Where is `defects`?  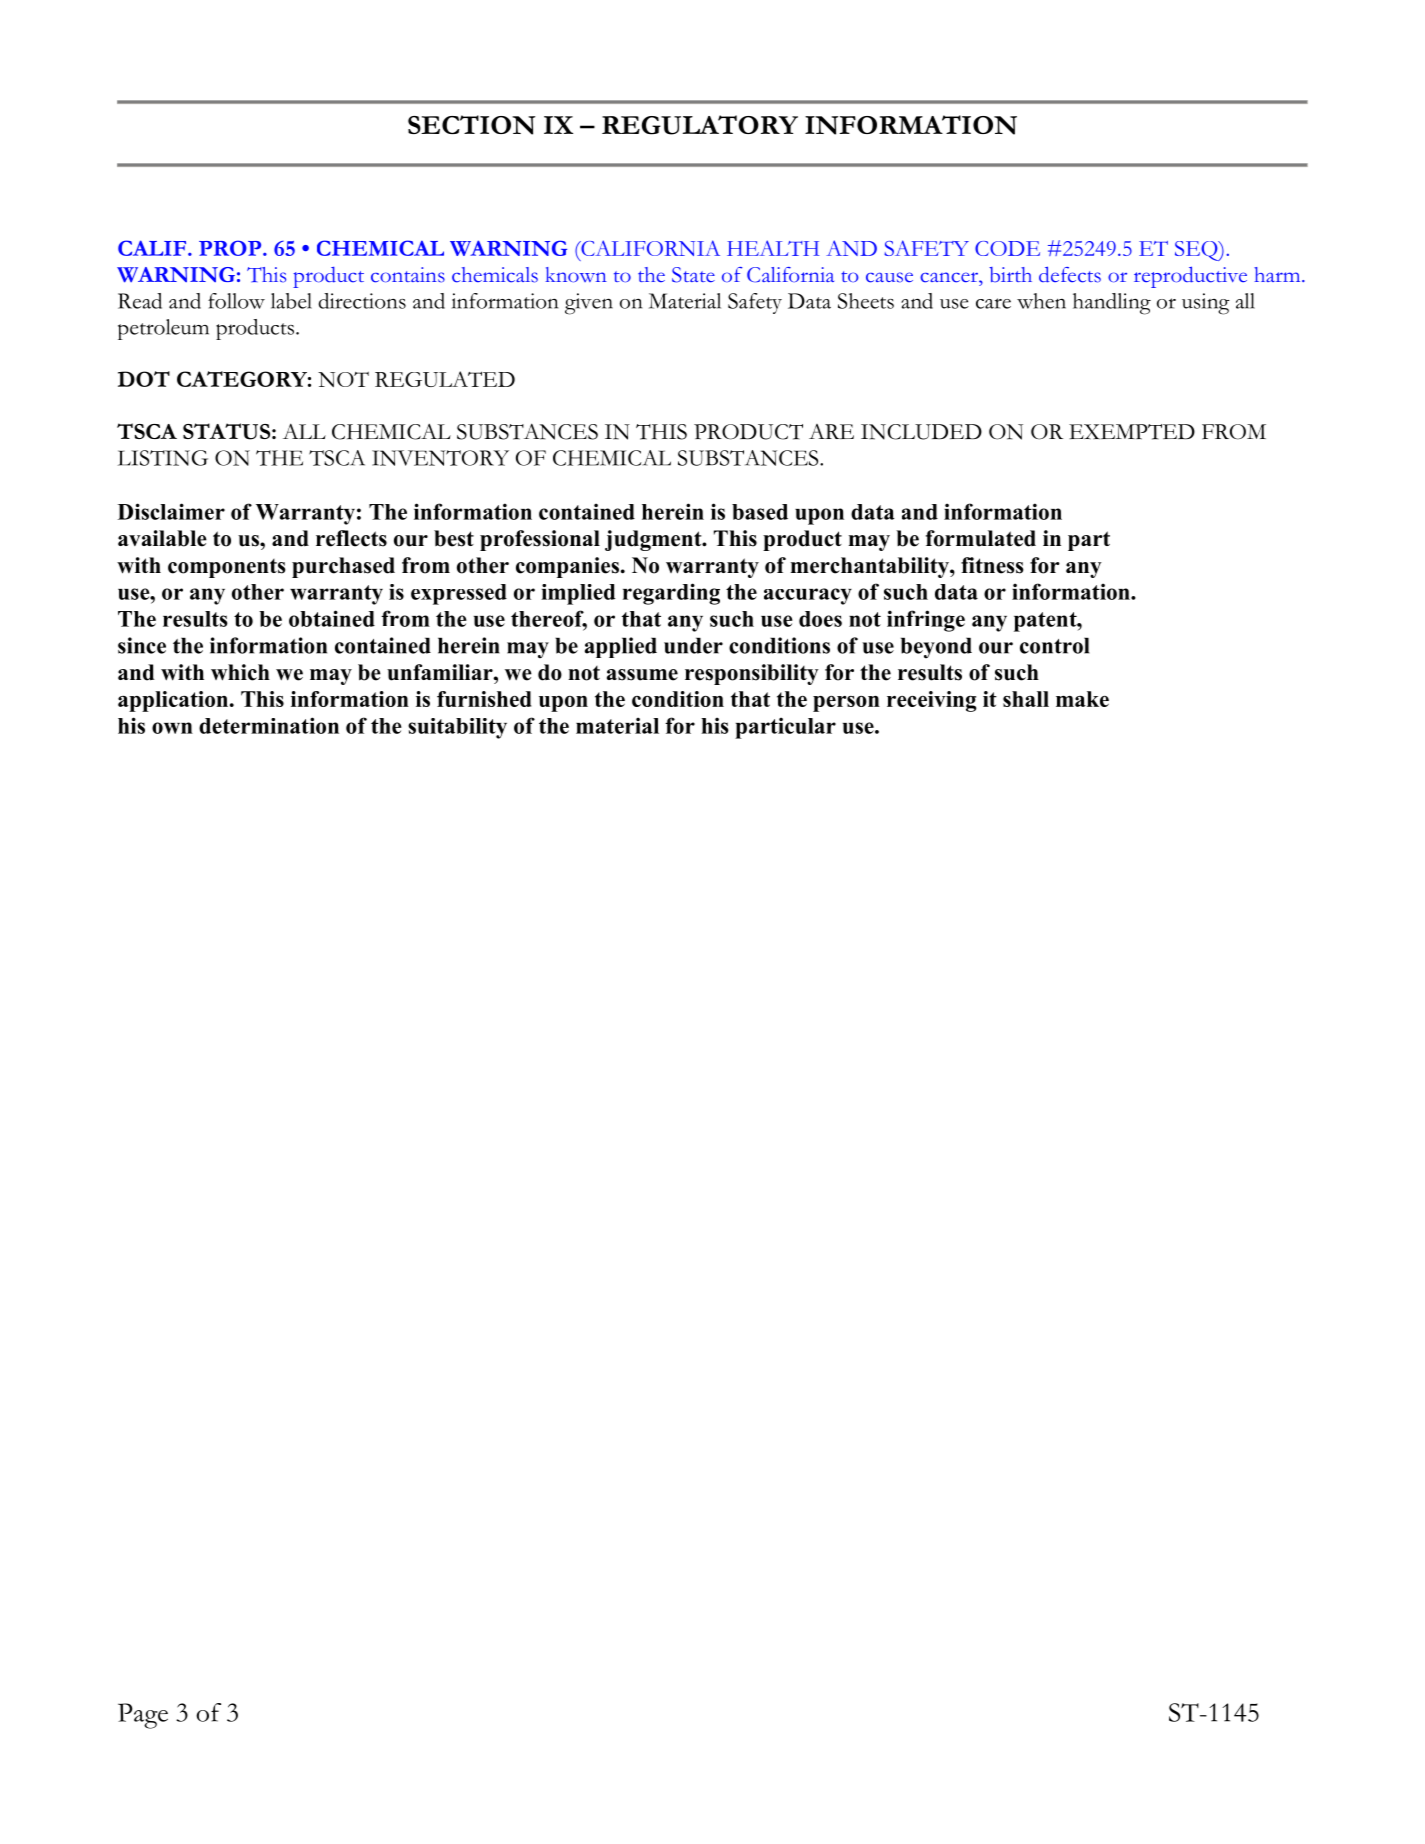
defects is located at coordinates (1070, 274).
